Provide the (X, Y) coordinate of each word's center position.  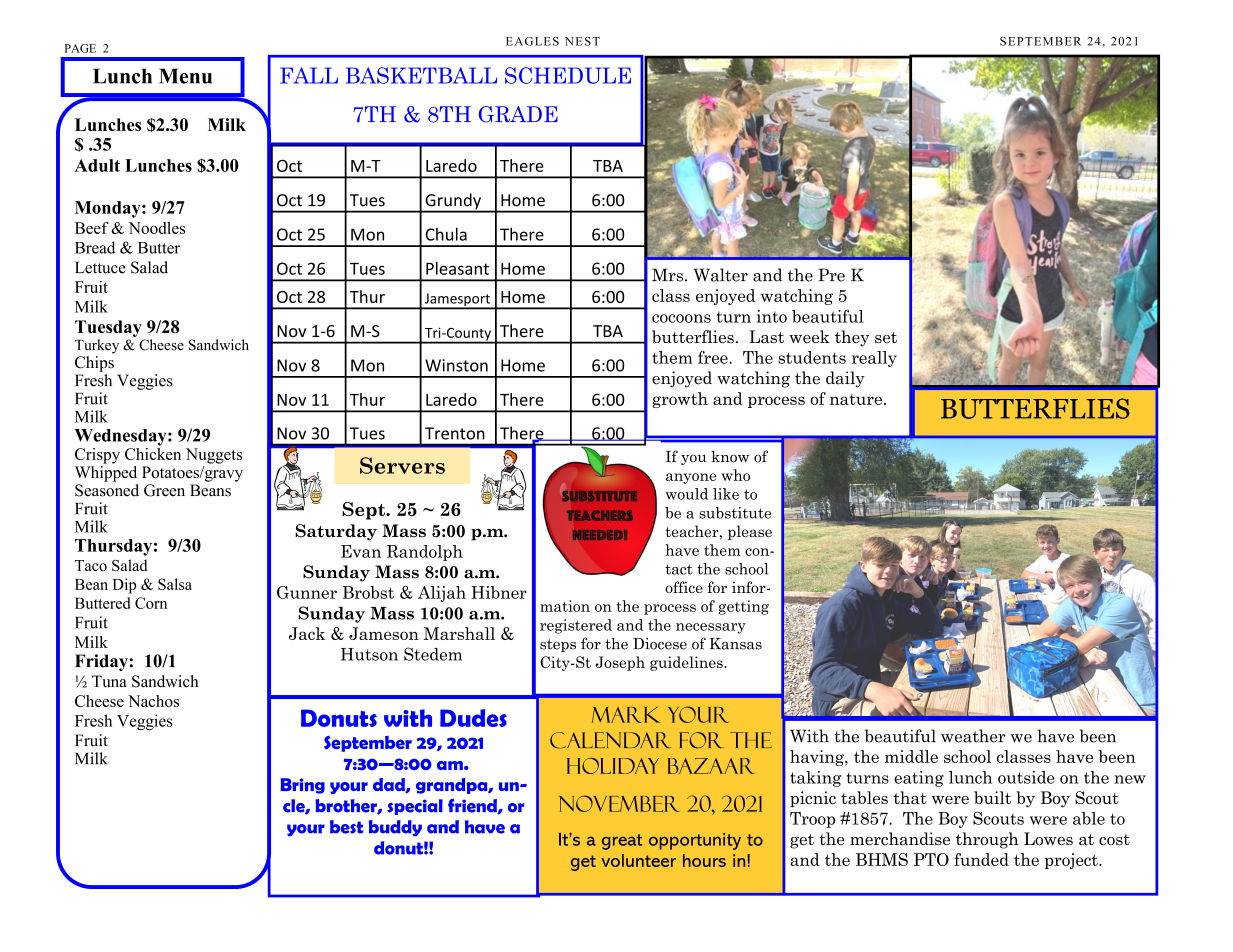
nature (856, 399)
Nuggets (214, 456)
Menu (185, 76)
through (987, 840)
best (346, 827)
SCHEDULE (568, 75)
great (622, 842)
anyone (691, 478)
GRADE (518, 114)
